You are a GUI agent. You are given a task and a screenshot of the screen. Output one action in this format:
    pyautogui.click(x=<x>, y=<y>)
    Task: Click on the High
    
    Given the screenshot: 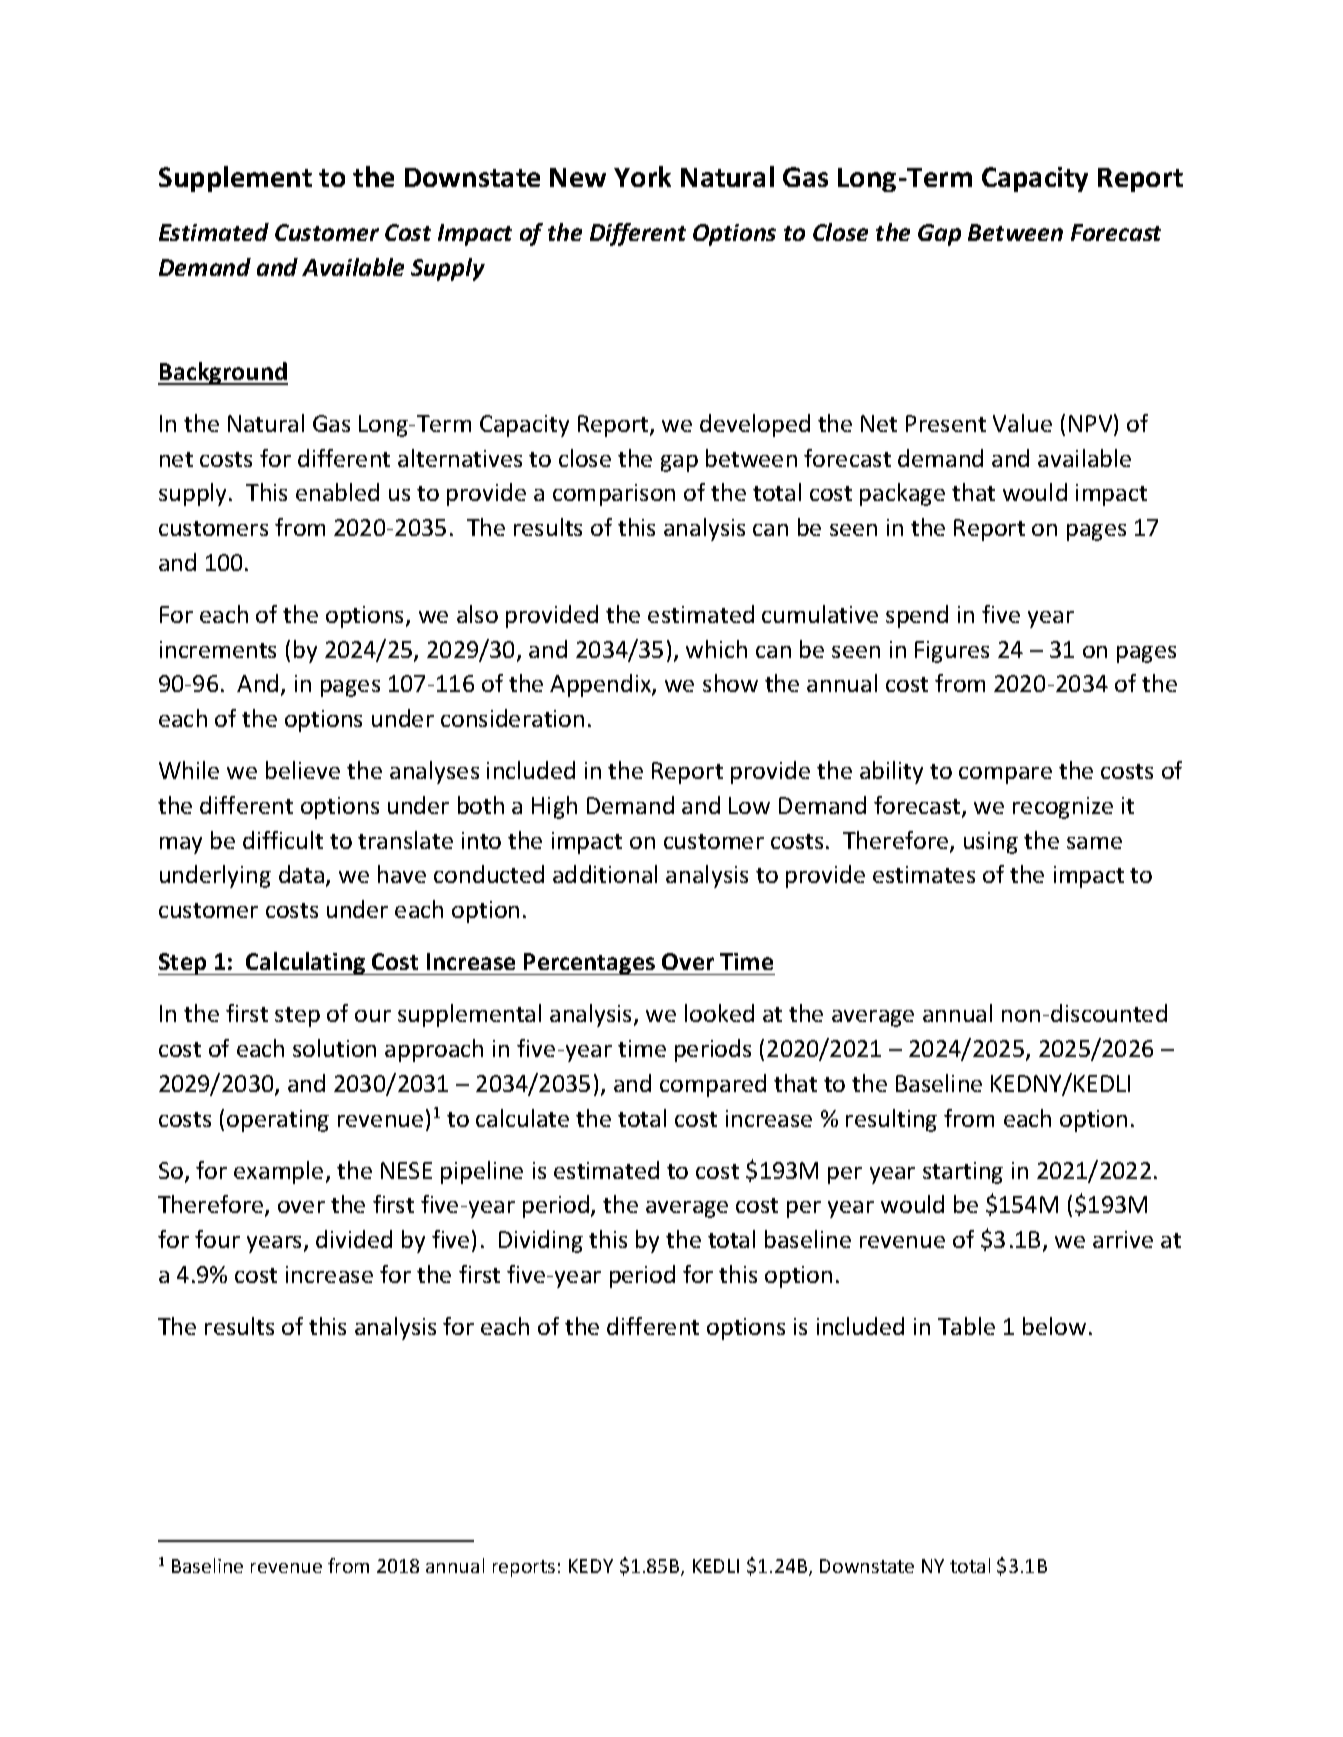 What is the action you would take?
    pyautogui.click(x=554, y=807)
